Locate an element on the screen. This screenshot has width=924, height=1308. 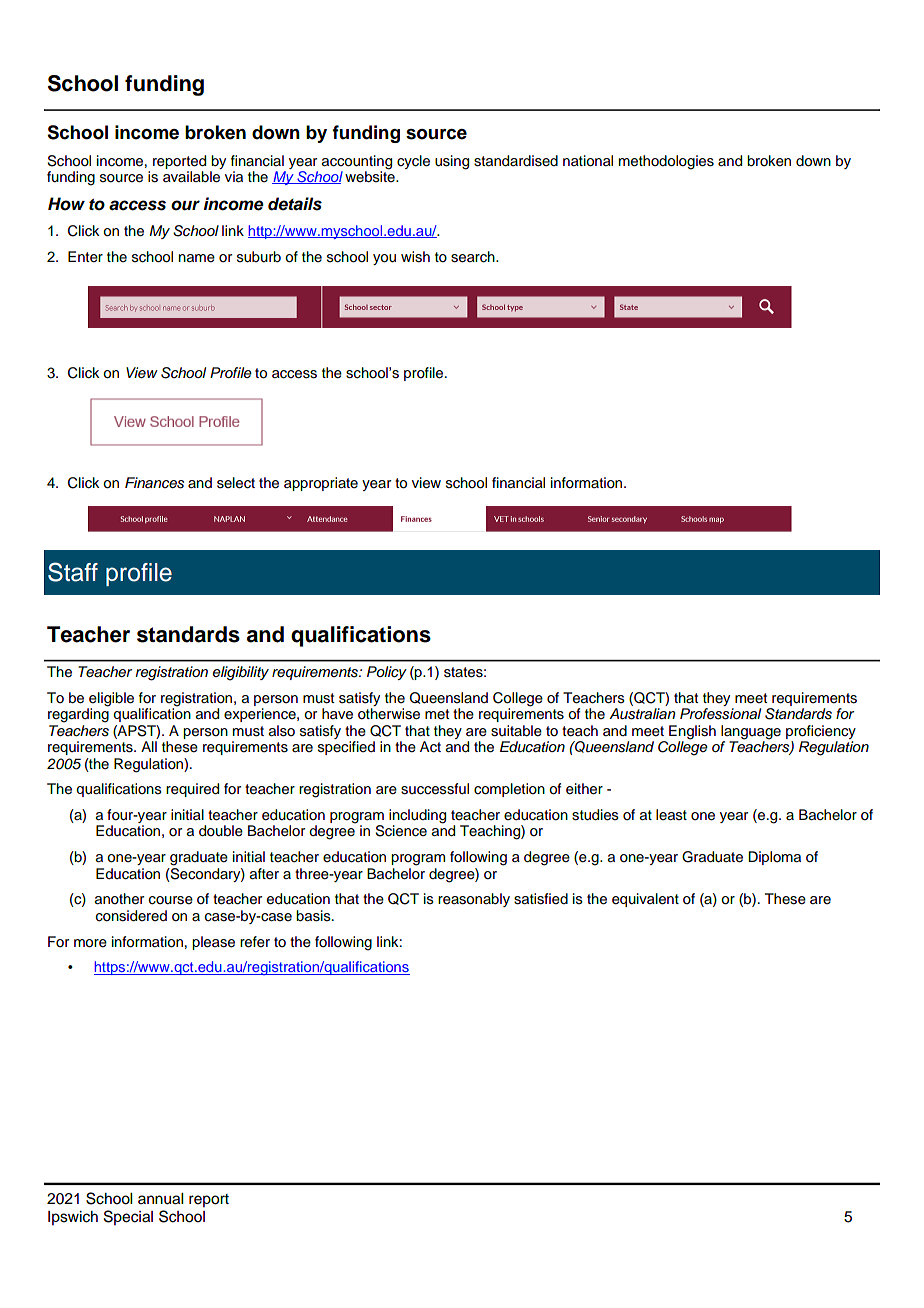
available is located at coordinates (191, 177).
